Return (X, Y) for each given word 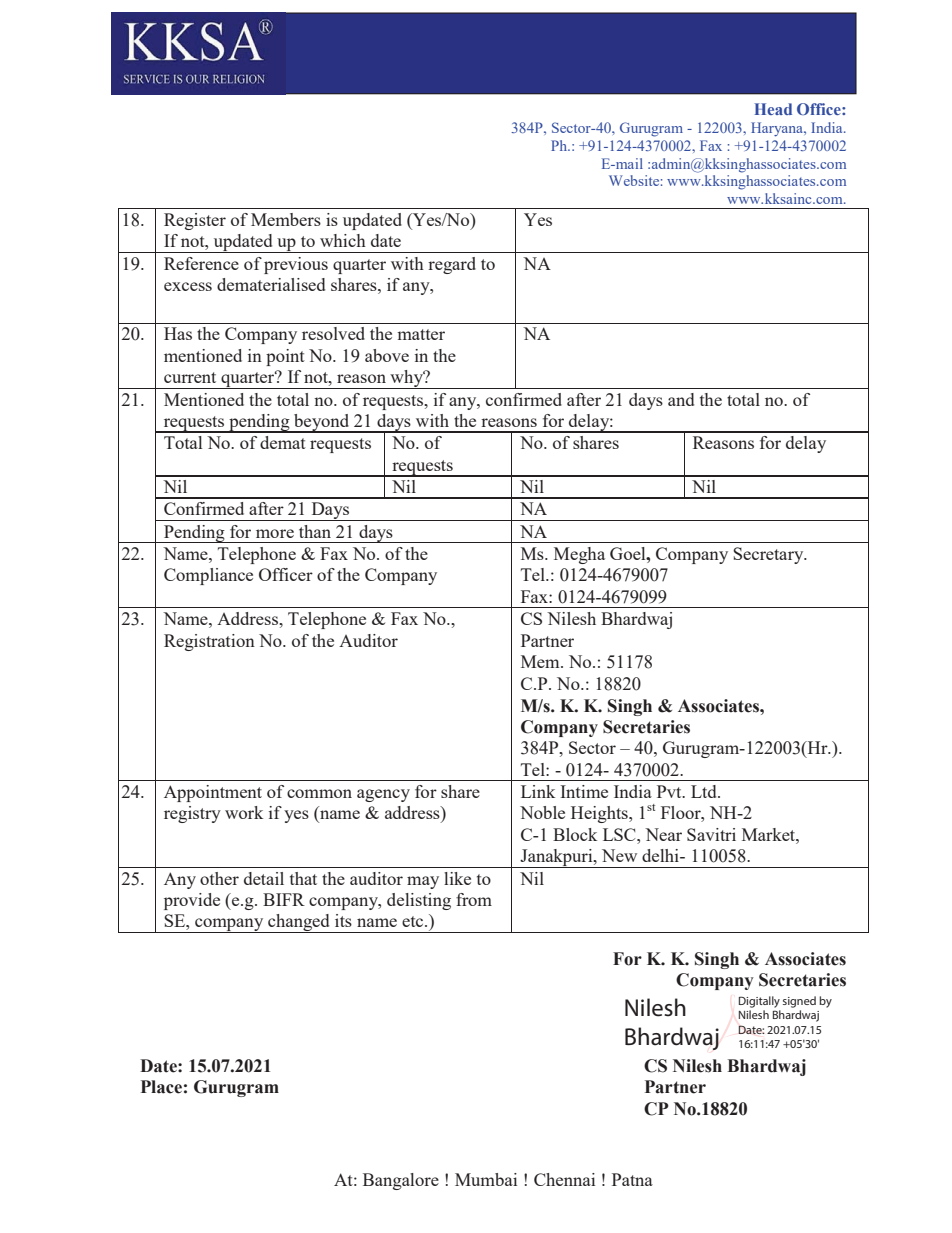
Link (538, 791)
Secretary (769, 555)
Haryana (778, 129)
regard (452, 265)
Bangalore (401, 1181)
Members (286, 219)
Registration (209, 642)
